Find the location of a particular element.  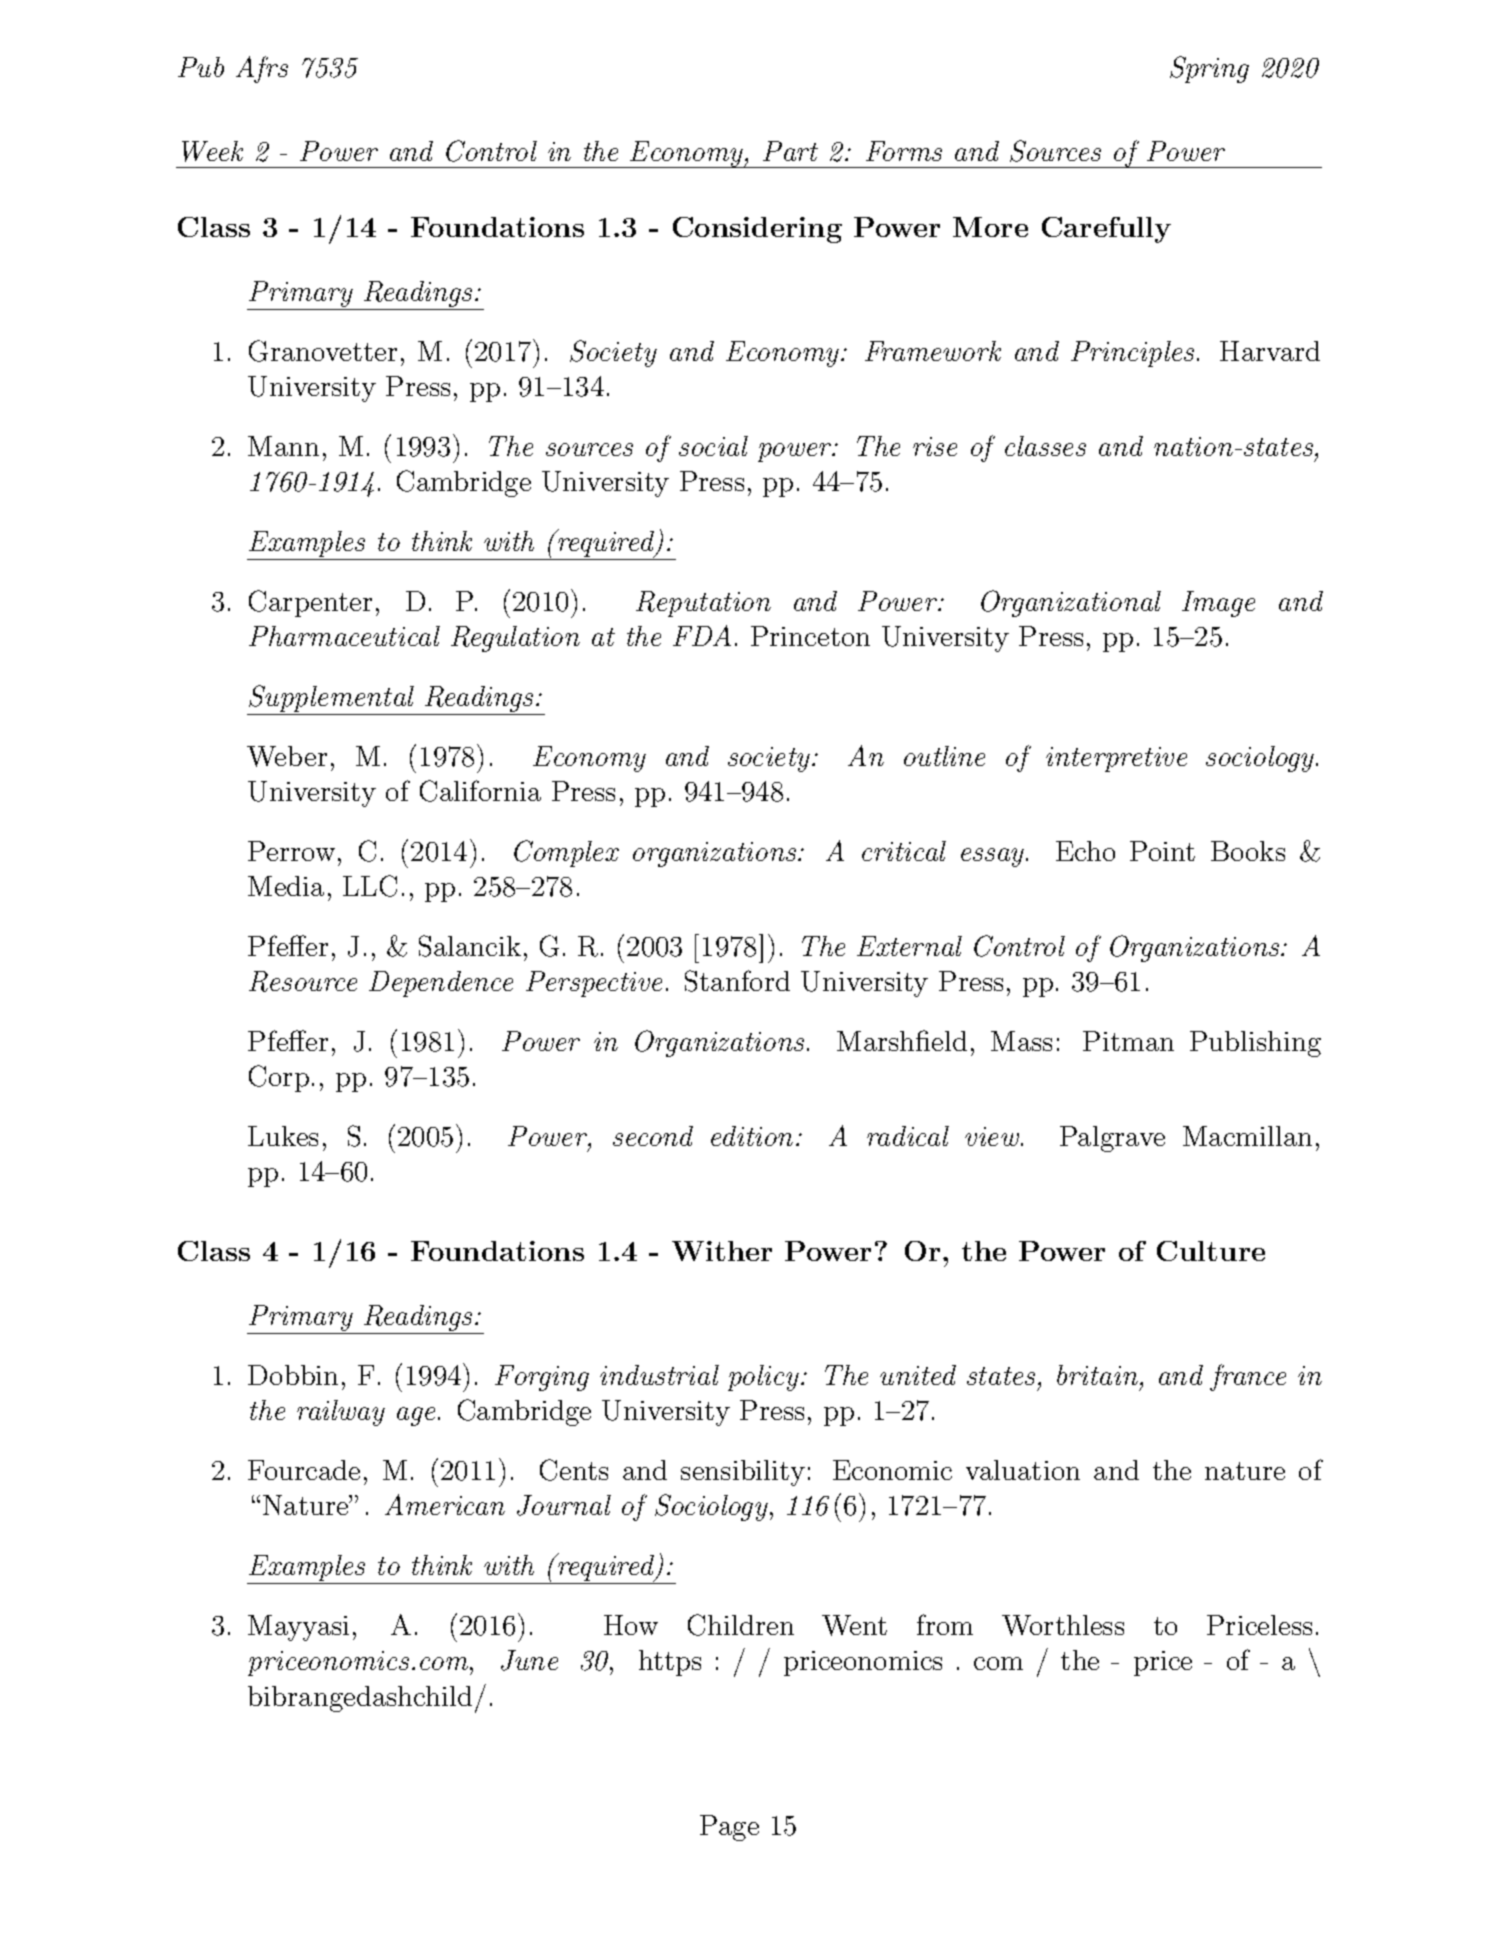

Page is located at coordinates (729, 1828).
